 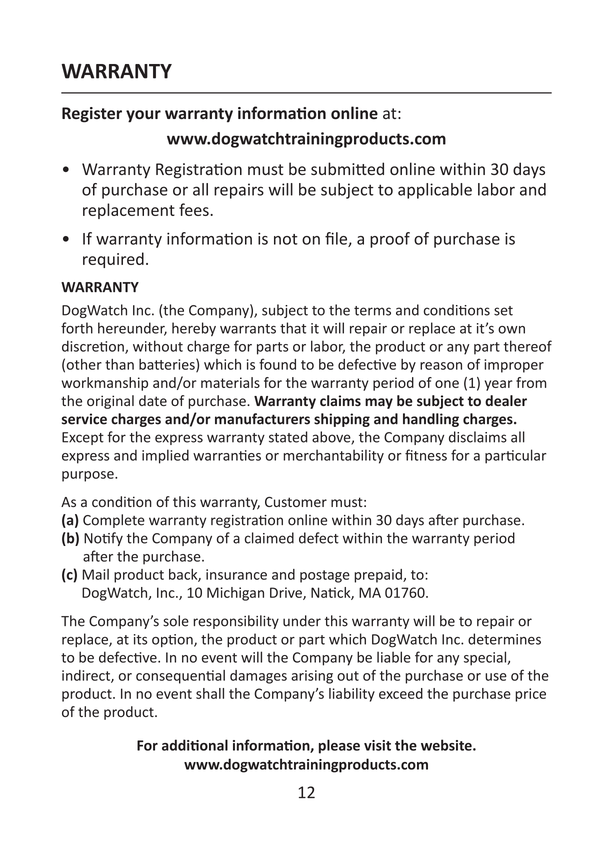 I want to click on submitted, so click(x=347, y=168).
